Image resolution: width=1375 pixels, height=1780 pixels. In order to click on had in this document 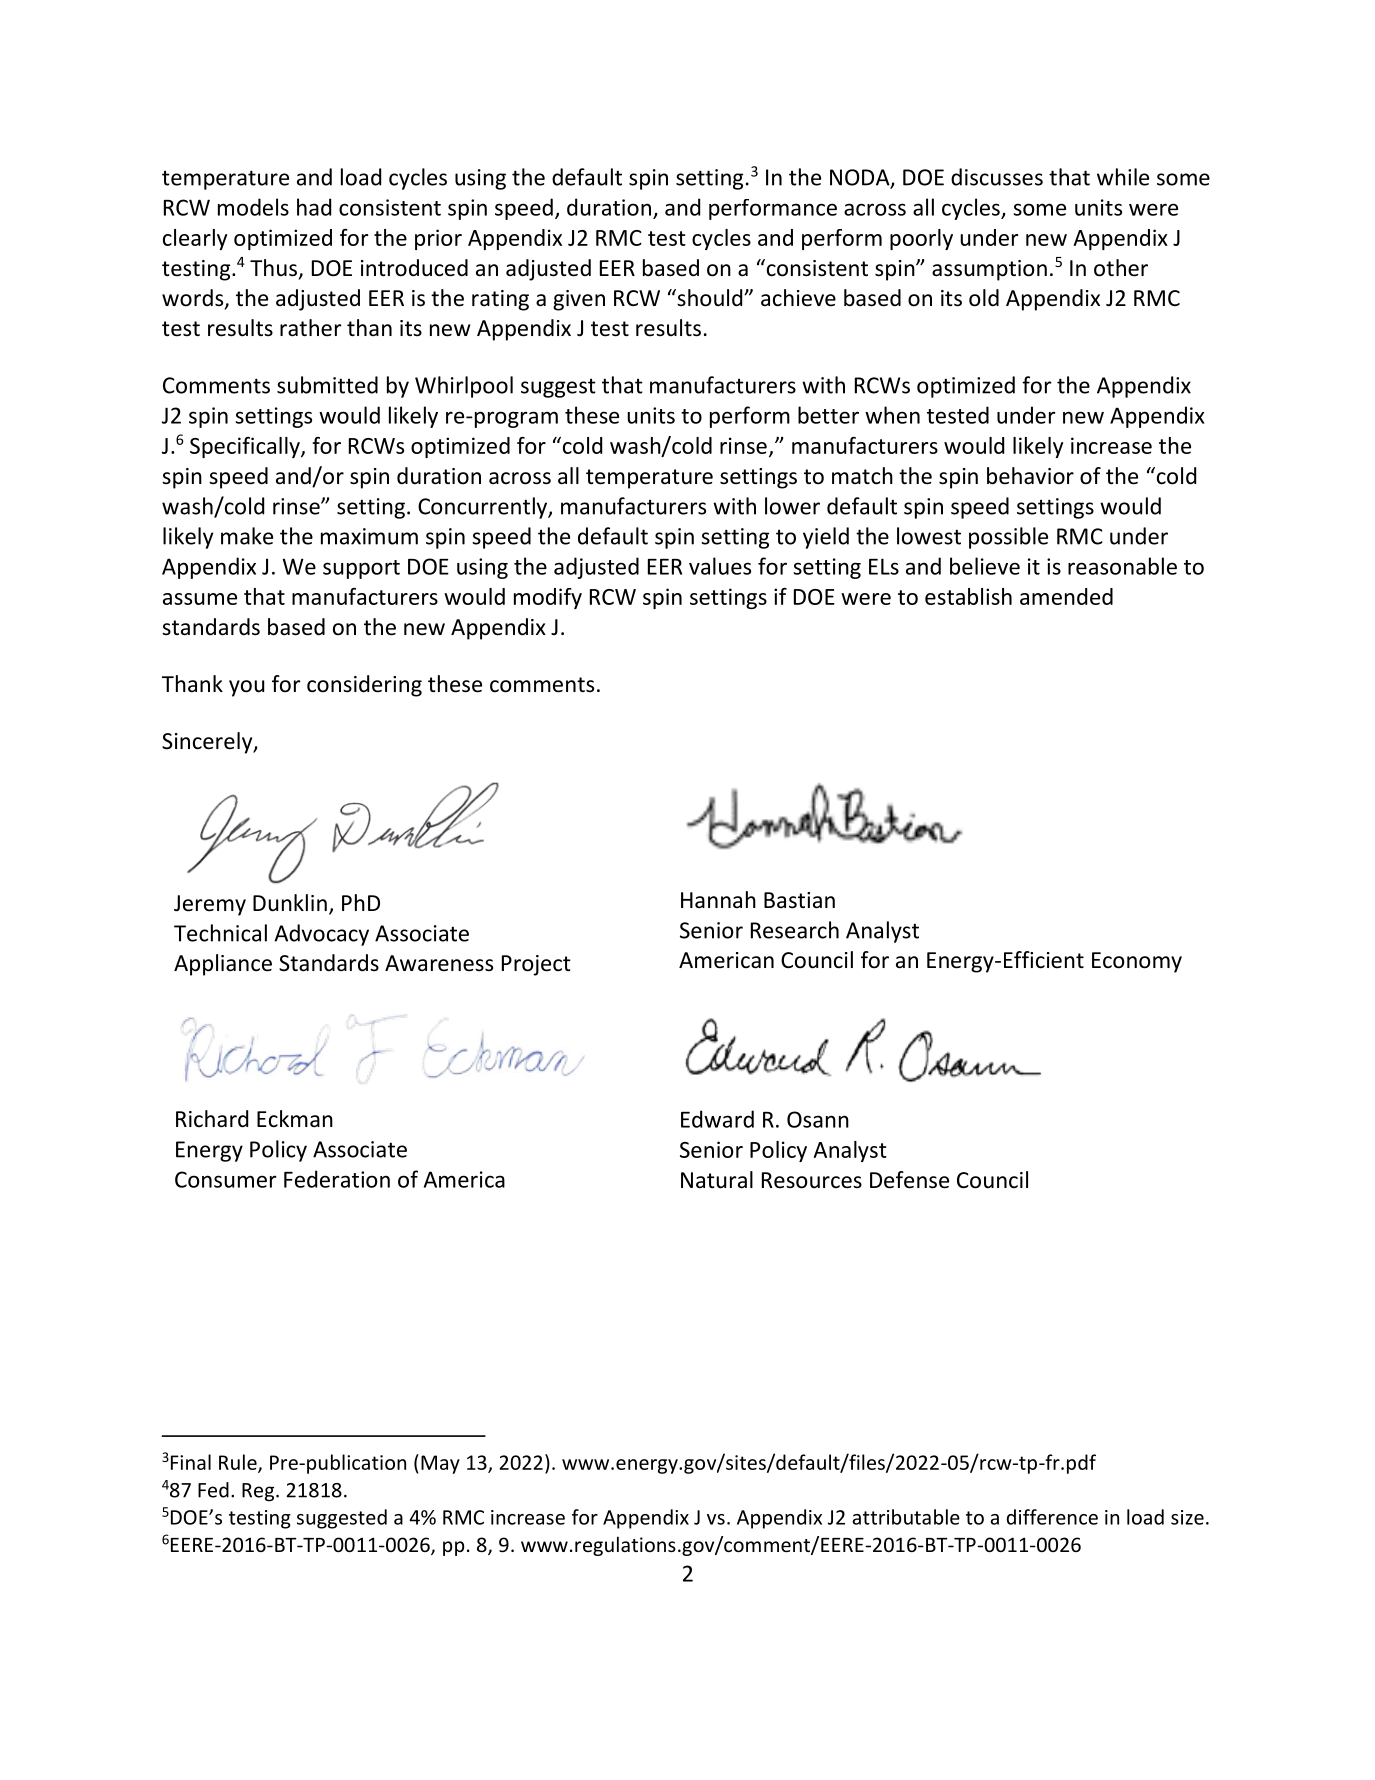, I will do `click(314, 207)`.
